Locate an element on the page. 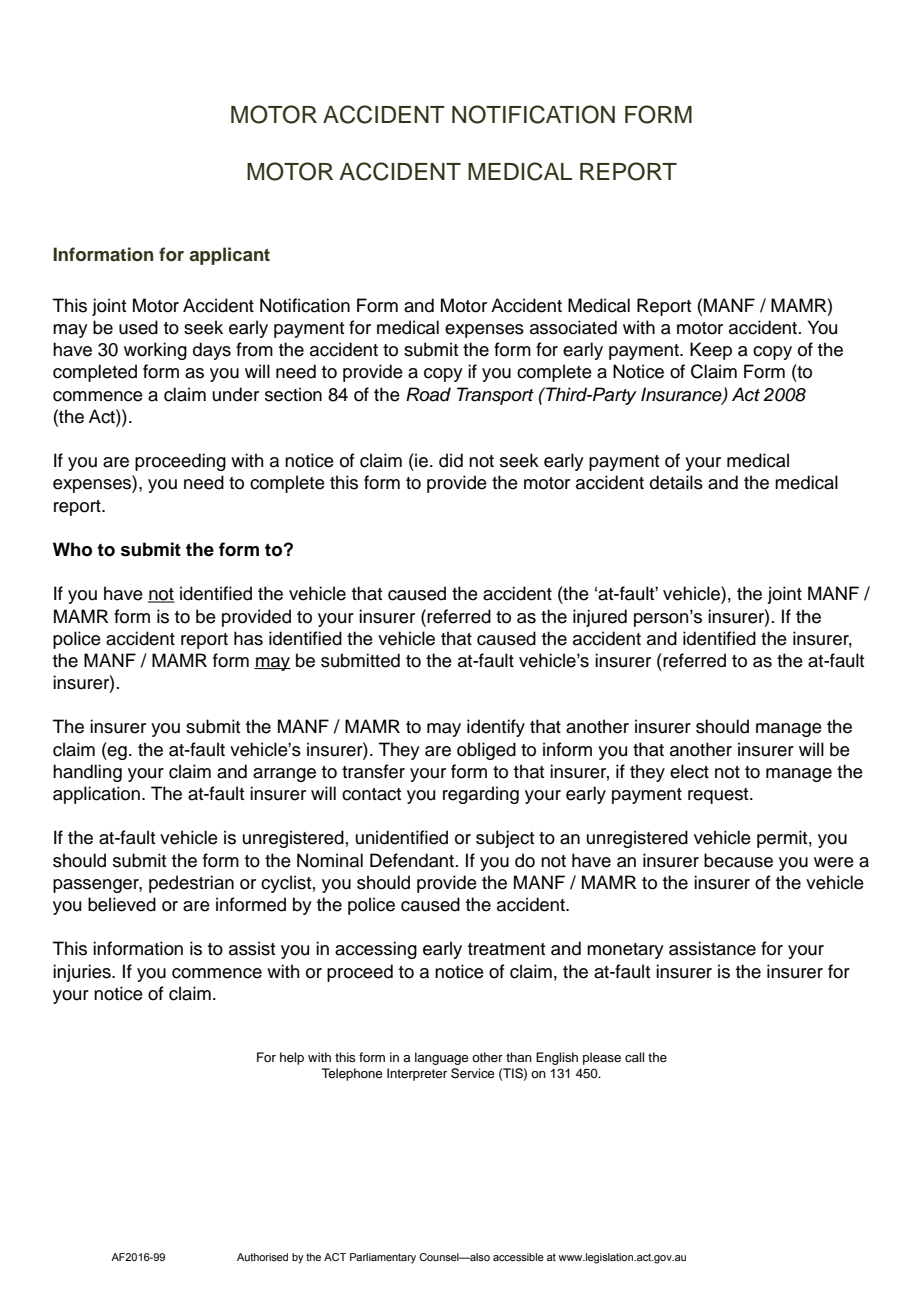 This page has width=924, height=1307. handling is located at coordinates (87, 773).
